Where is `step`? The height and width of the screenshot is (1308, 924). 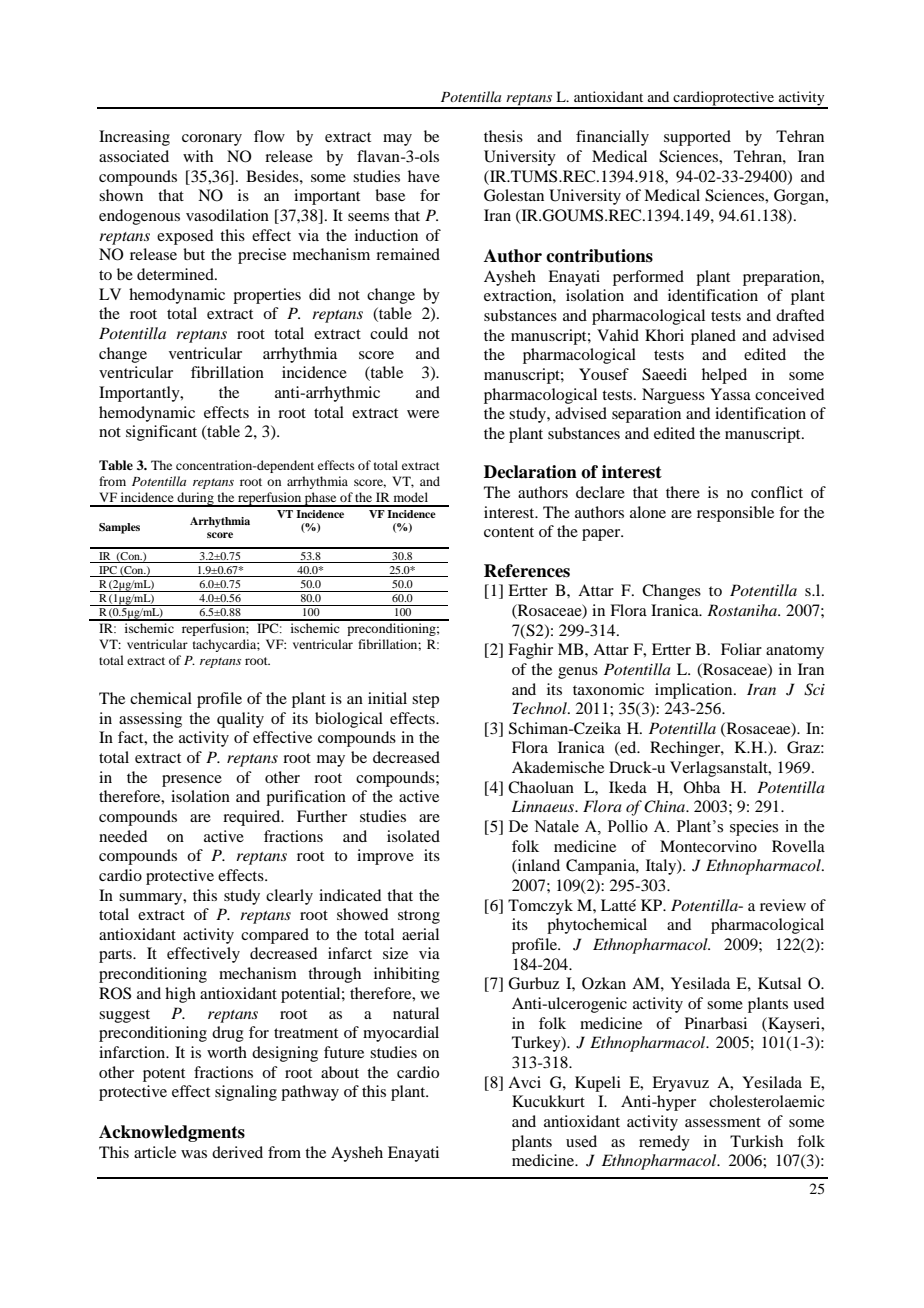
step is located at coordinates (425, 701).
